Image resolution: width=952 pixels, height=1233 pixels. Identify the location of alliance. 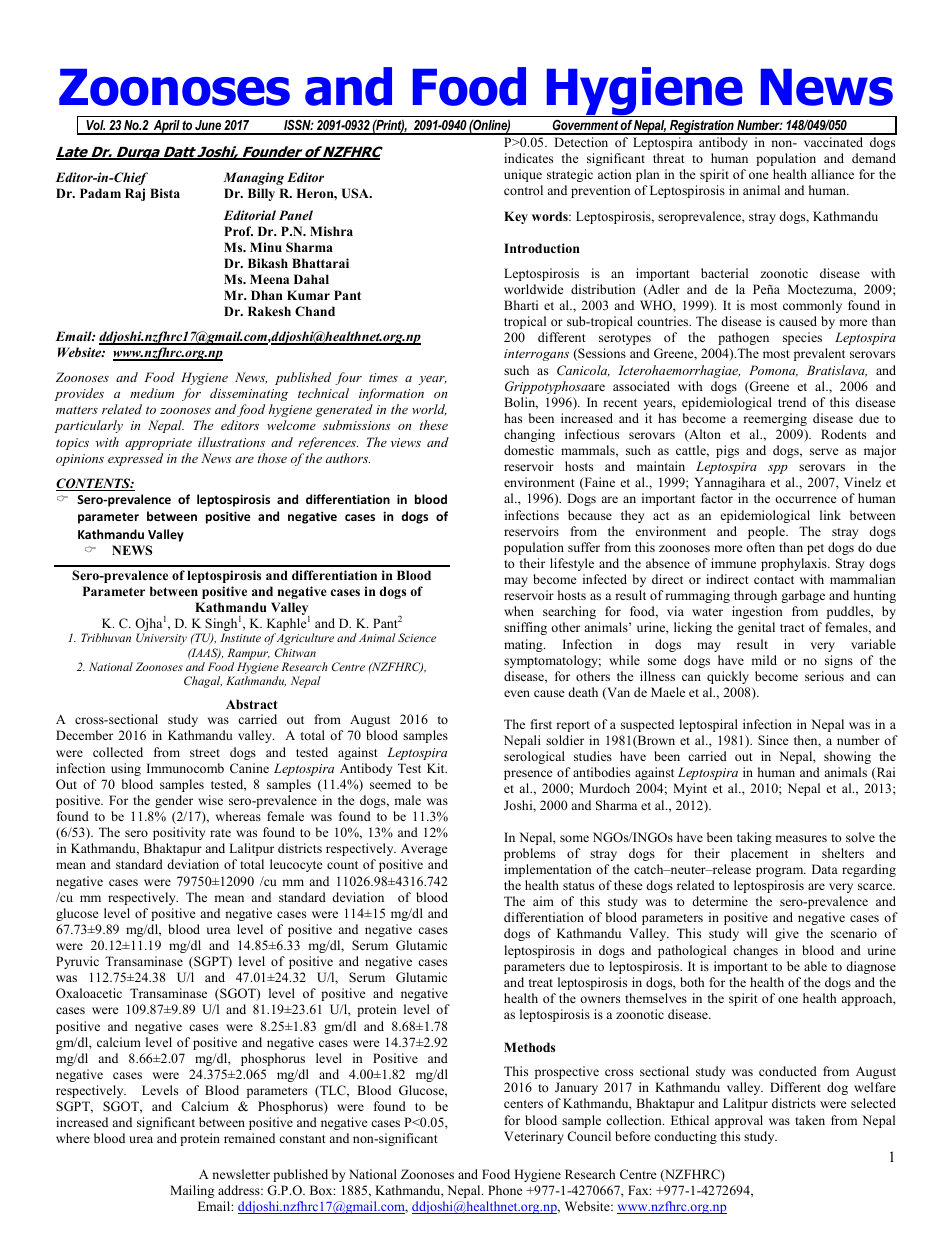
(832, 174).
